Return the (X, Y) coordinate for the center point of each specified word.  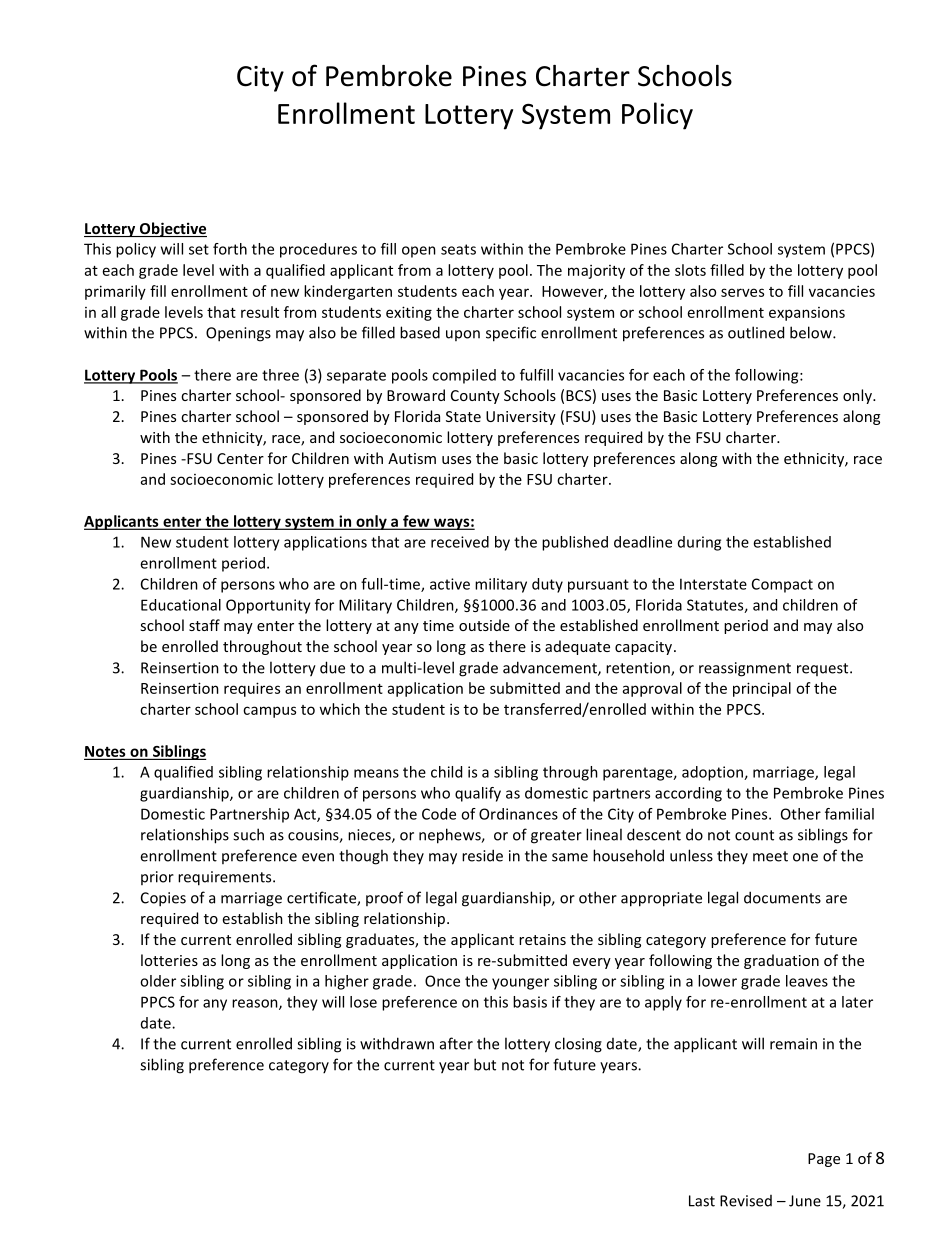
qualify (478, 794)
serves (742, 292)
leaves (807, 981)
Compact (782, 585)
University (521, 418)
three (280, 375)
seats (458, 249)
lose (363, 1002)
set (199, 249)
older (158, 981)
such (248, 834)
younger (520, 984)
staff (204, 625)
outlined (756, 332)
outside (484, 625)
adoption (713, 773)
